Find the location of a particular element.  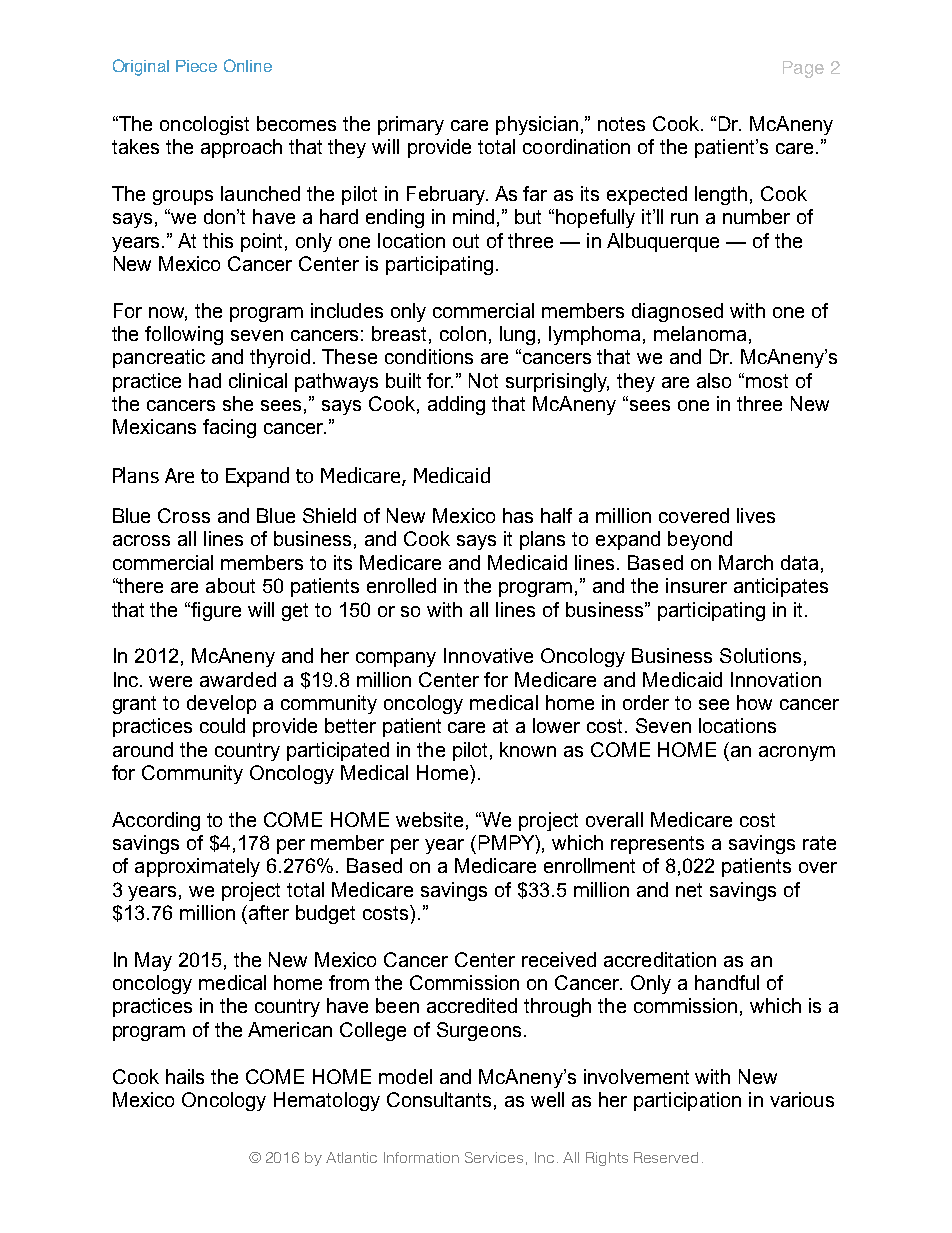

figure is located at coordinates (216, 611).
